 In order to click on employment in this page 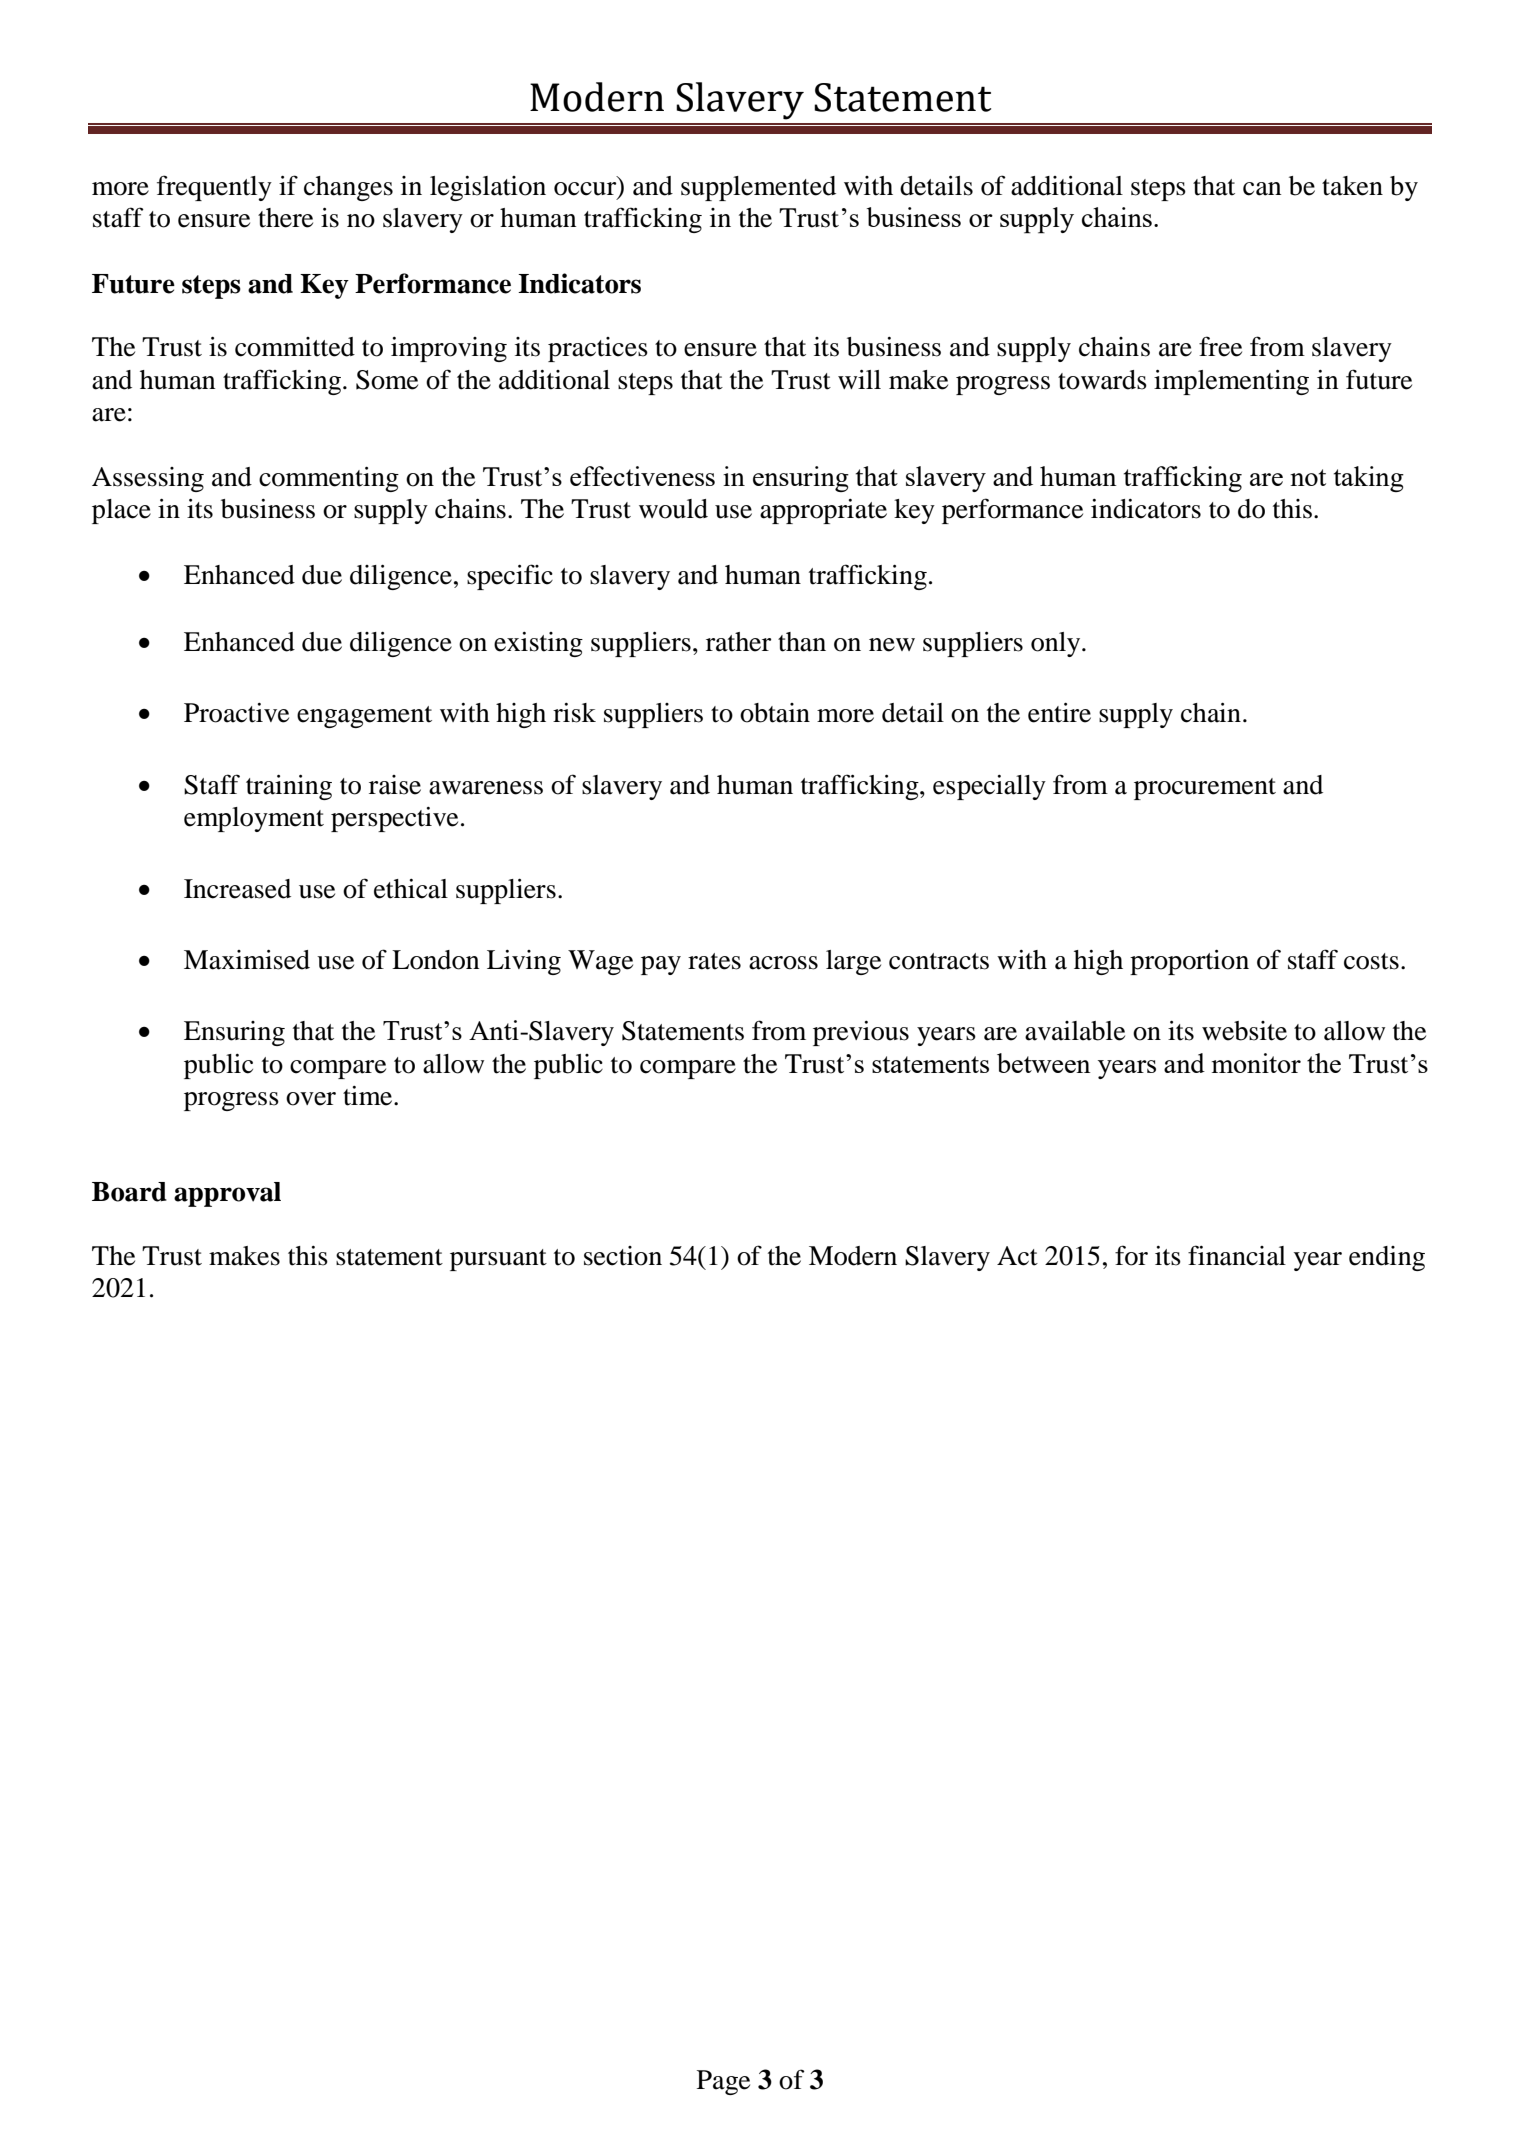, I will do `click(254, 819)`.
